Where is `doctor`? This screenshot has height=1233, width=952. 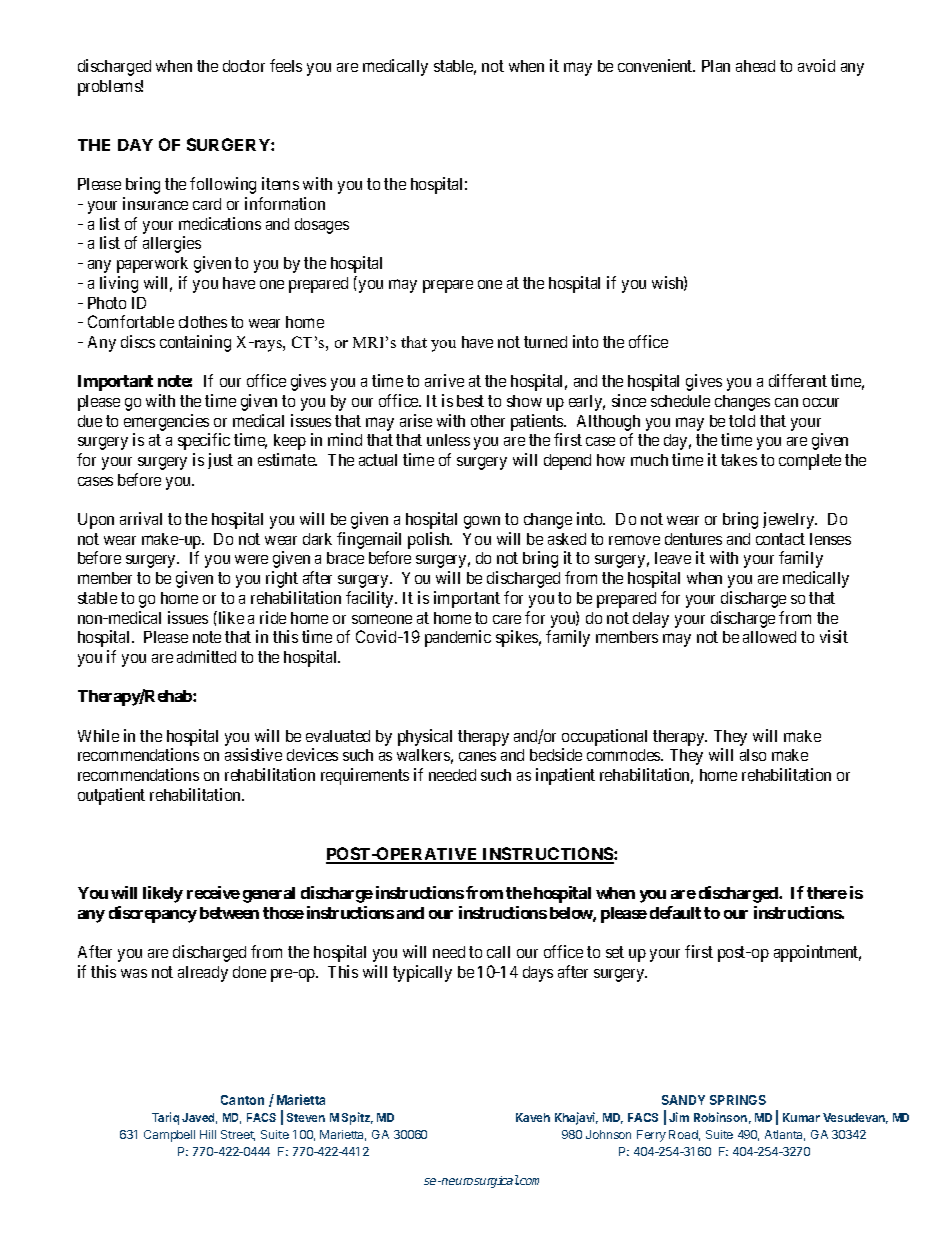
doctor is located at coordinates (244, 66).
